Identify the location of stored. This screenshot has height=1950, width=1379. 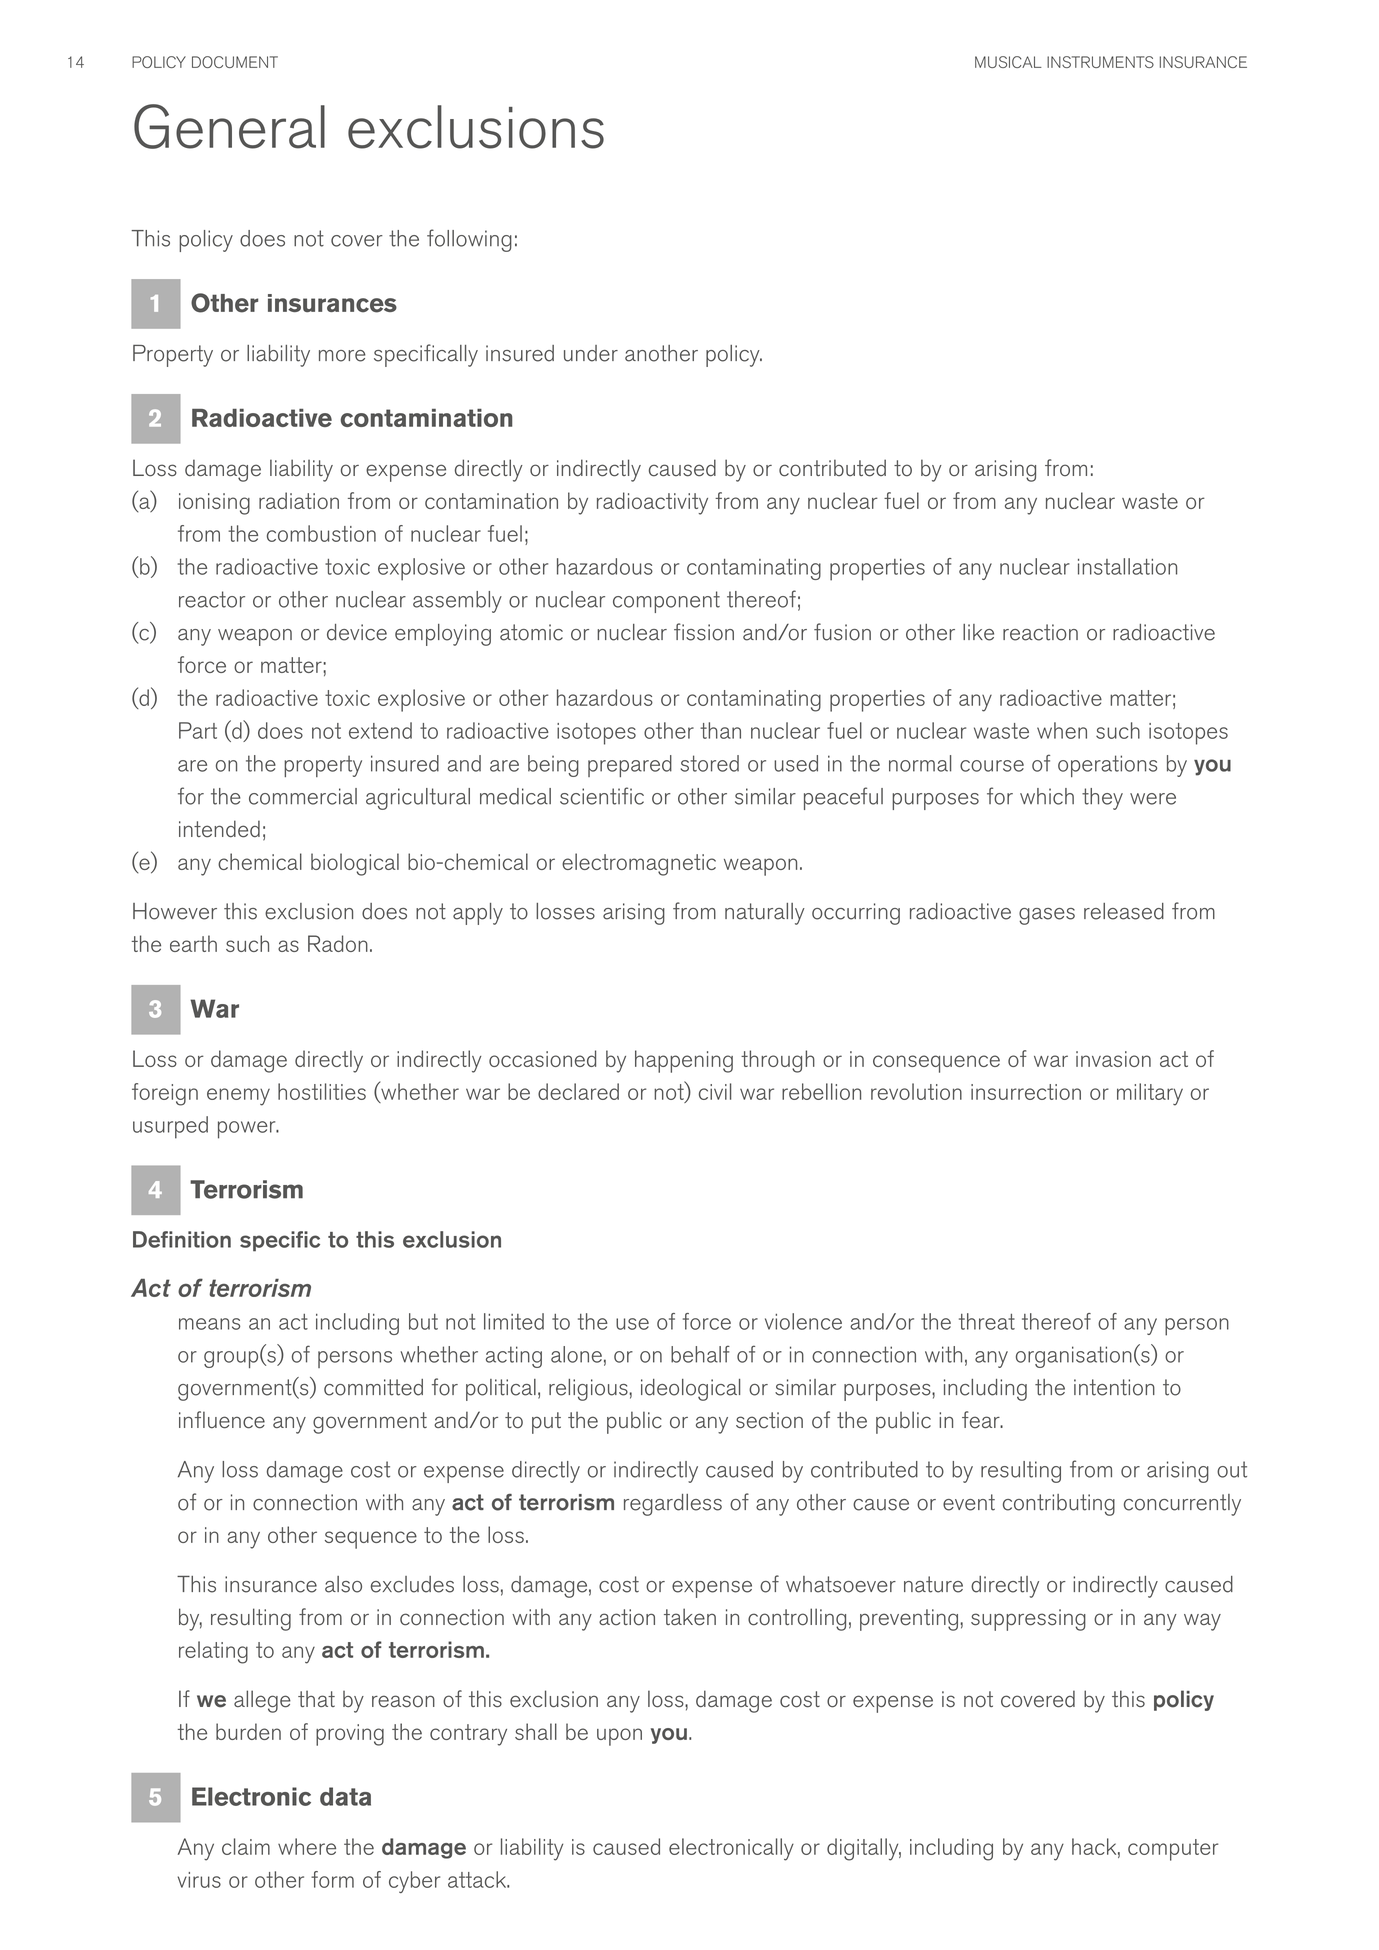
(710, 763).
